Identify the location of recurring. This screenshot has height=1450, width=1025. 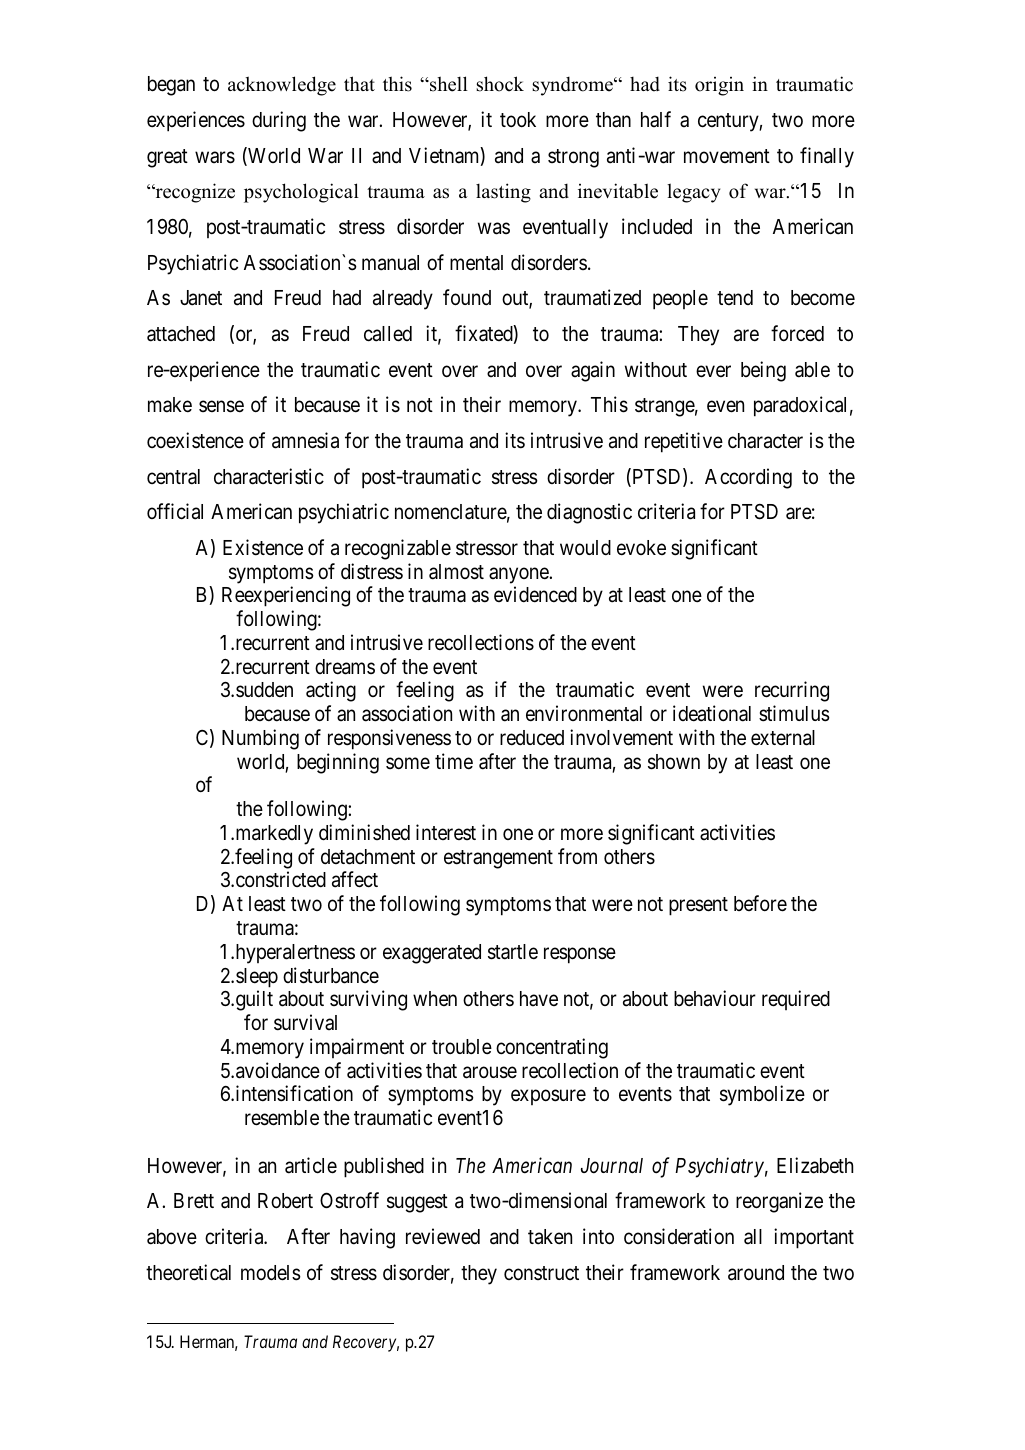
(792, 691).
